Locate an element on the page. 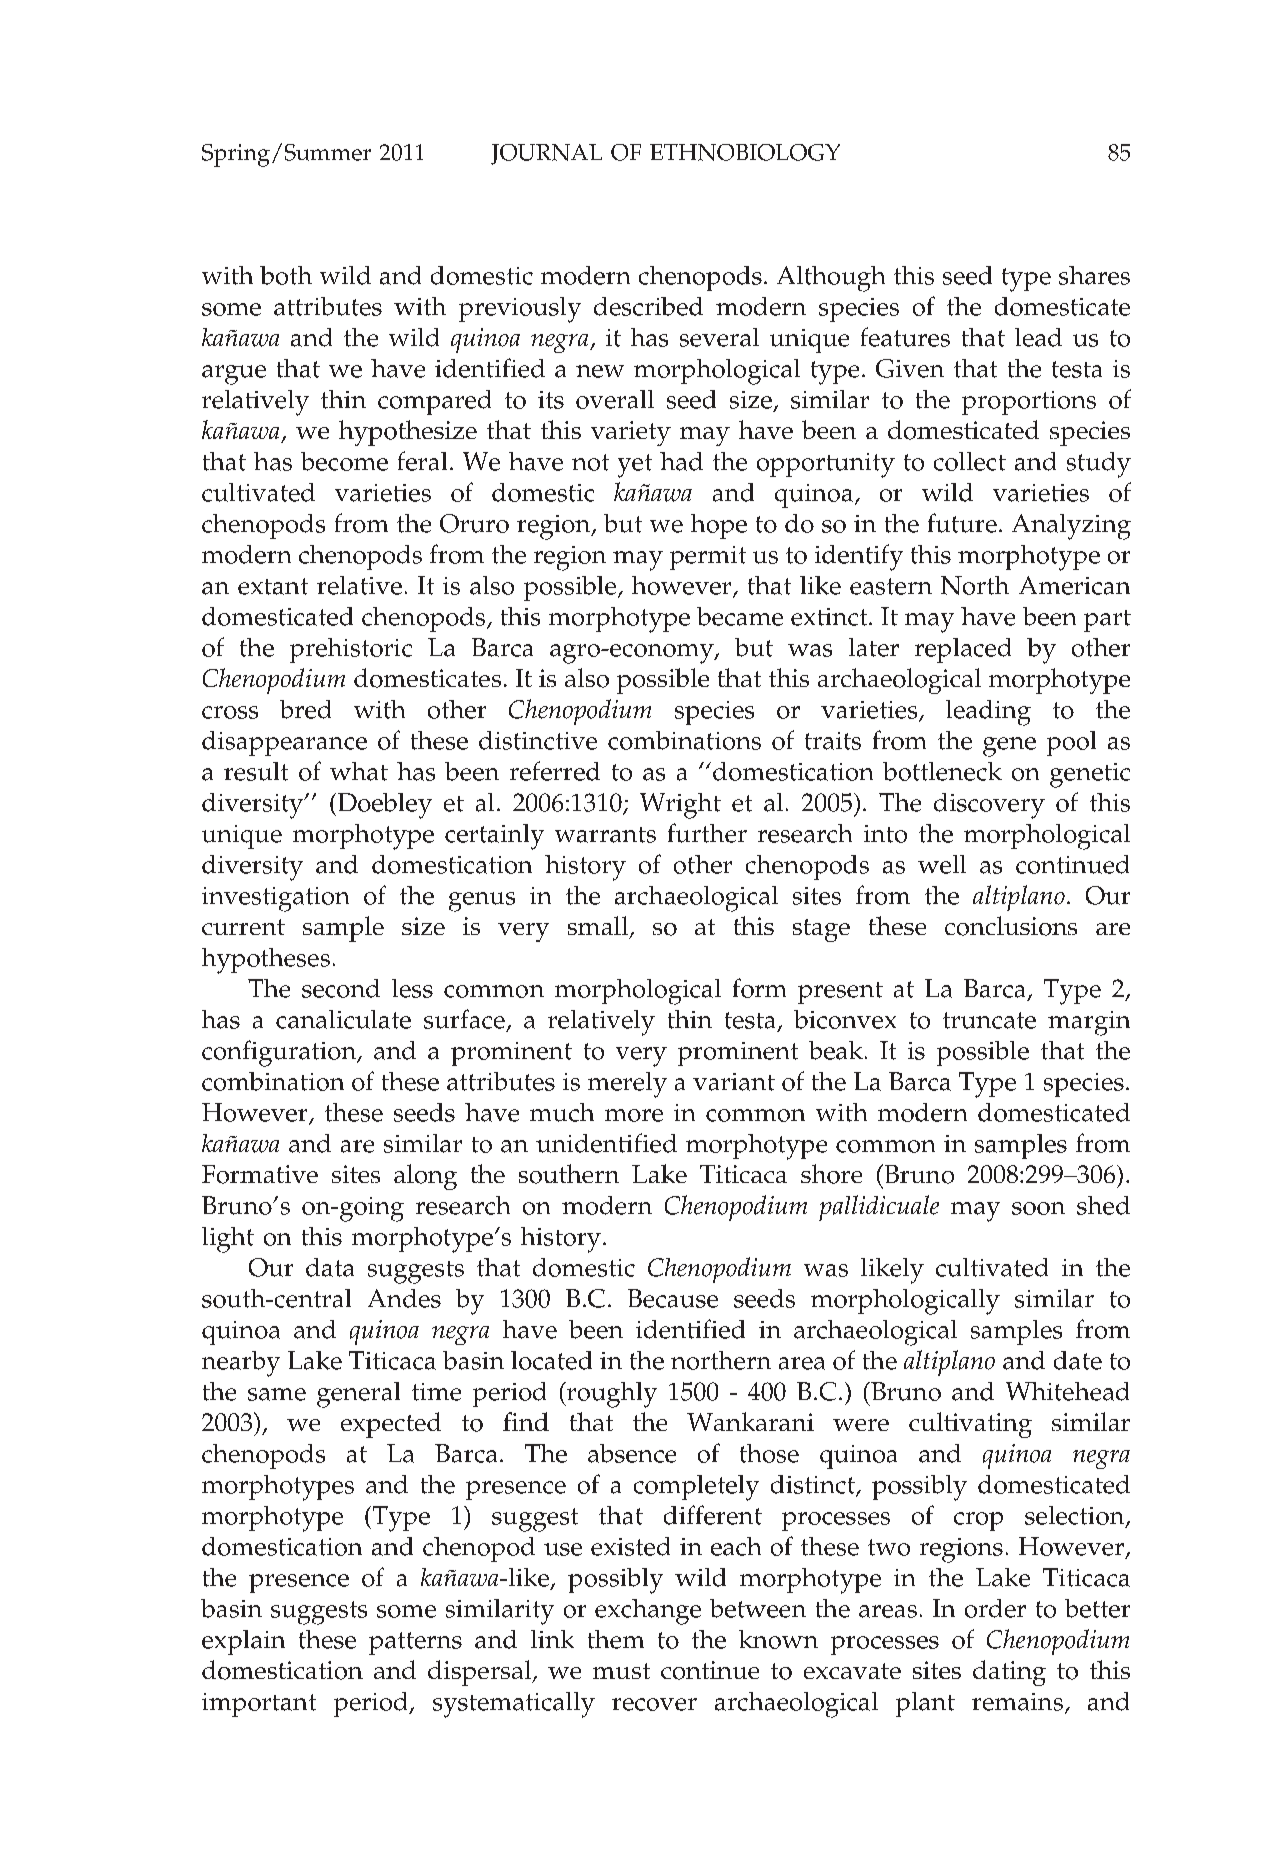 The width and height of the image is (1283, 1867). must is located at coordinates (621, 1671).
